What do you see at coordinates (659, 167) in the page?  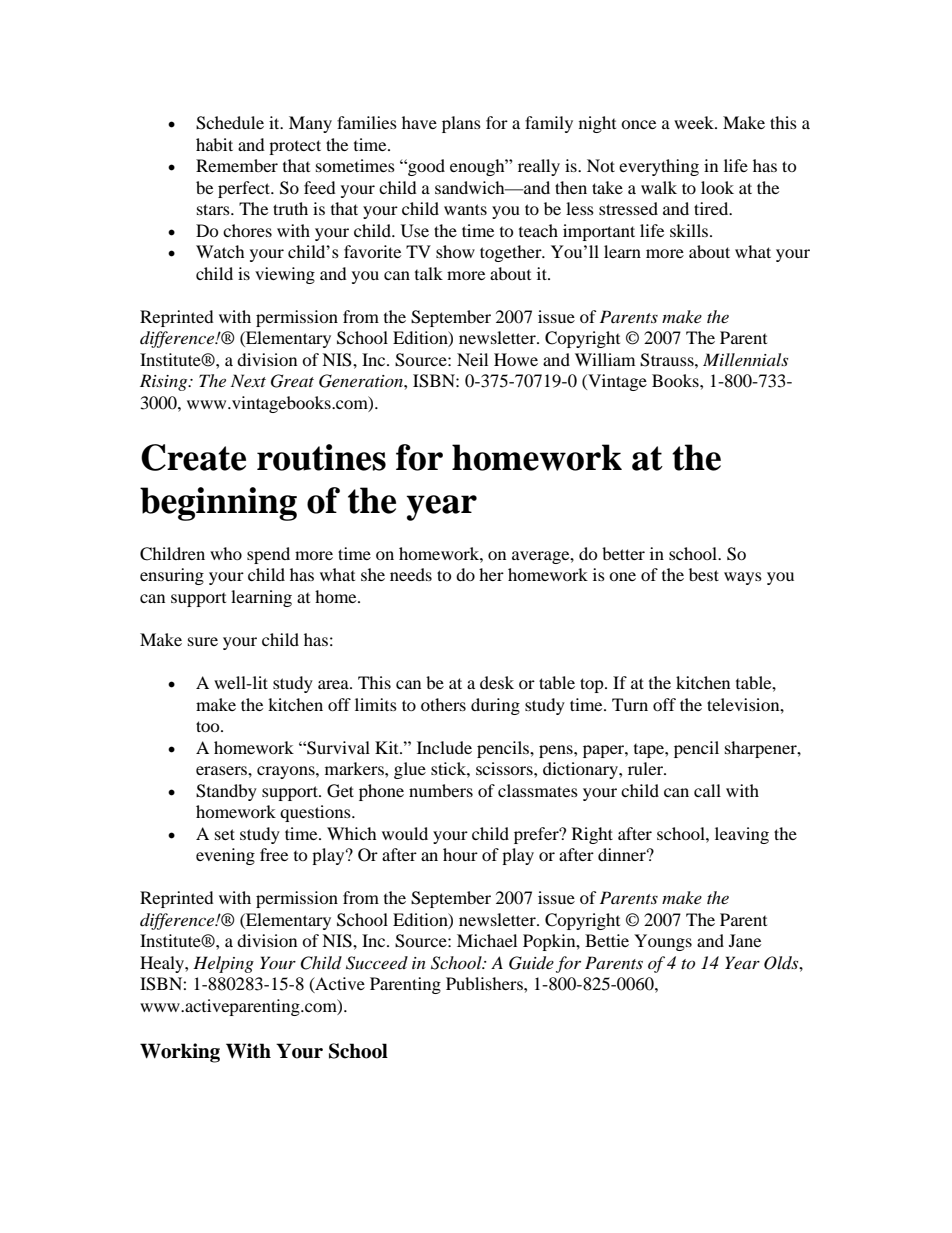 I see `everything` at bounding box center [659, 167].
